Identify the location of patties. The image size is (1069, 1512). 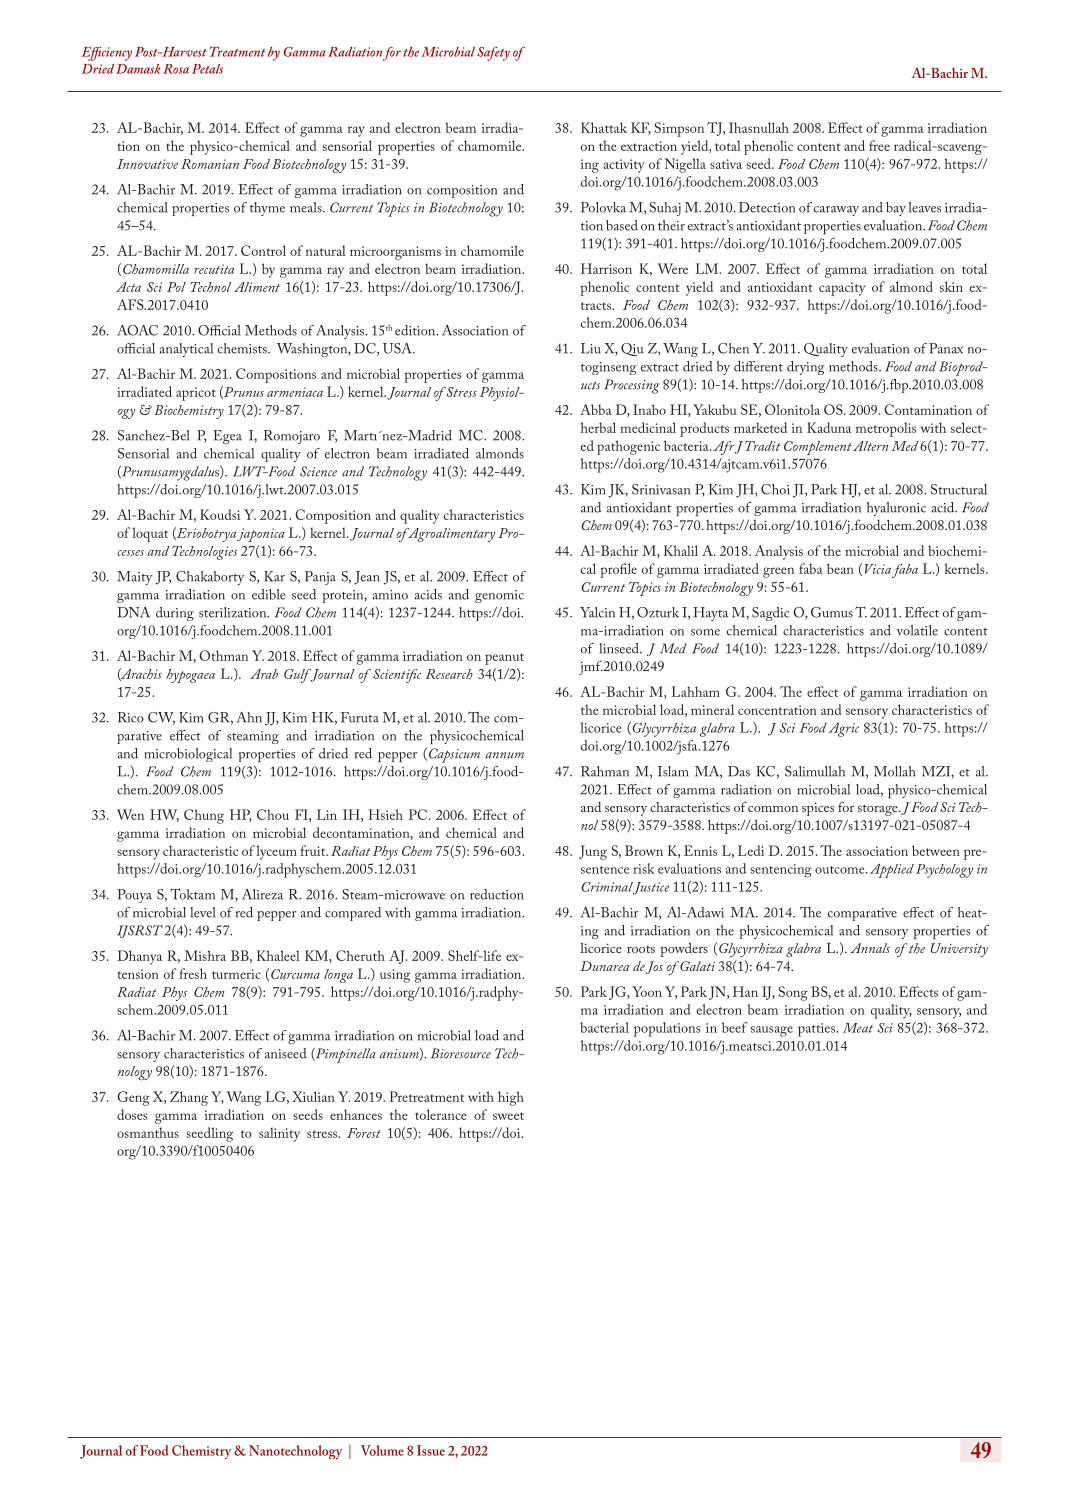
(817, 1030).
